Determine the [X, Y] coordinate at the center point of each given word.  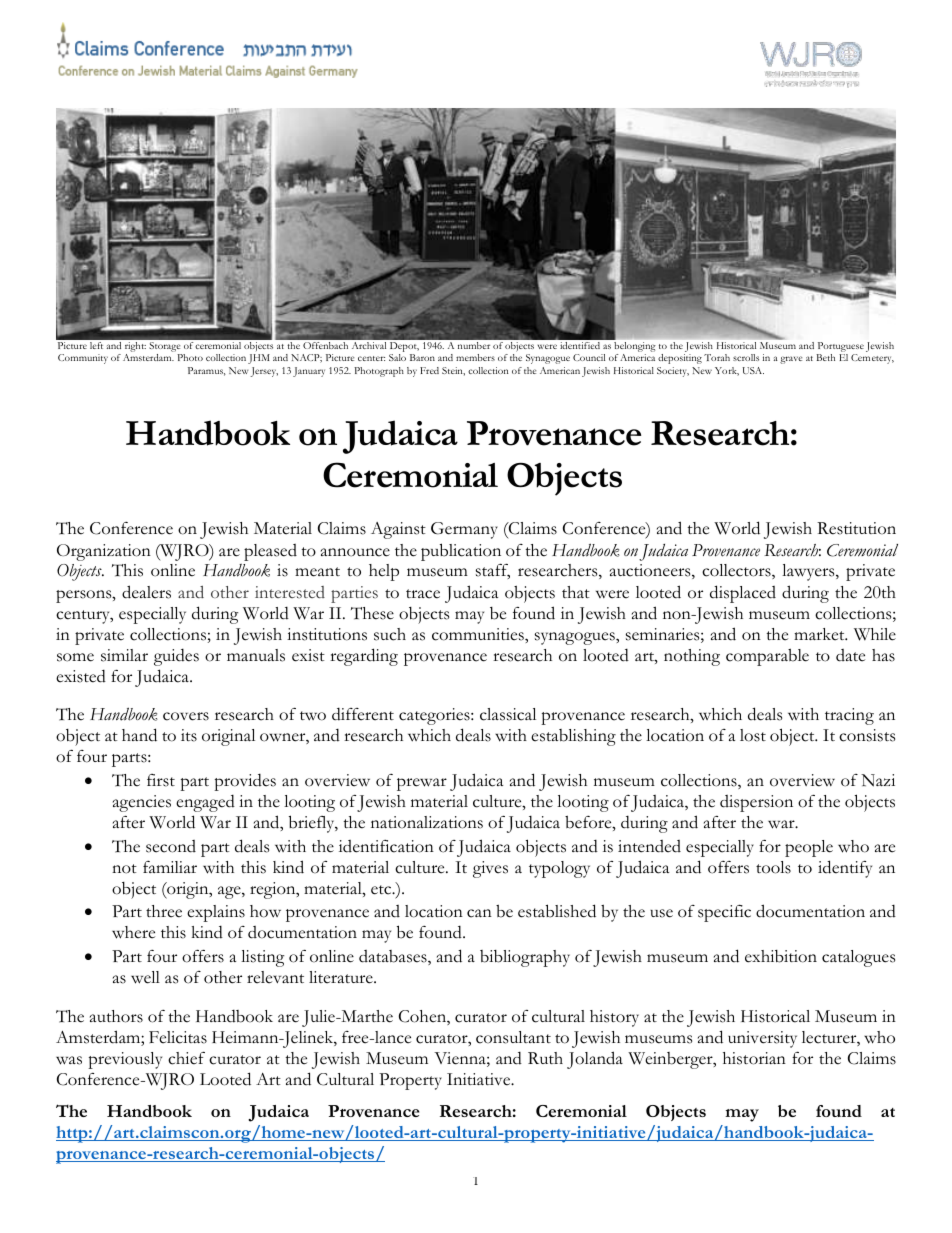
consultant [513, 1037]
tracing [849, 716]
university [762, 1039]
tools [773, 867]
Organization [104, 552]
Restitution [856, 528]
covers [186, 716]
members [475, 357]
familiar [170, 867]
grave [791, 360]
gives [490, 869]
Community [83, 359]
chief [186, 1058]
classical [508, 714]
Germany [464, 530]
